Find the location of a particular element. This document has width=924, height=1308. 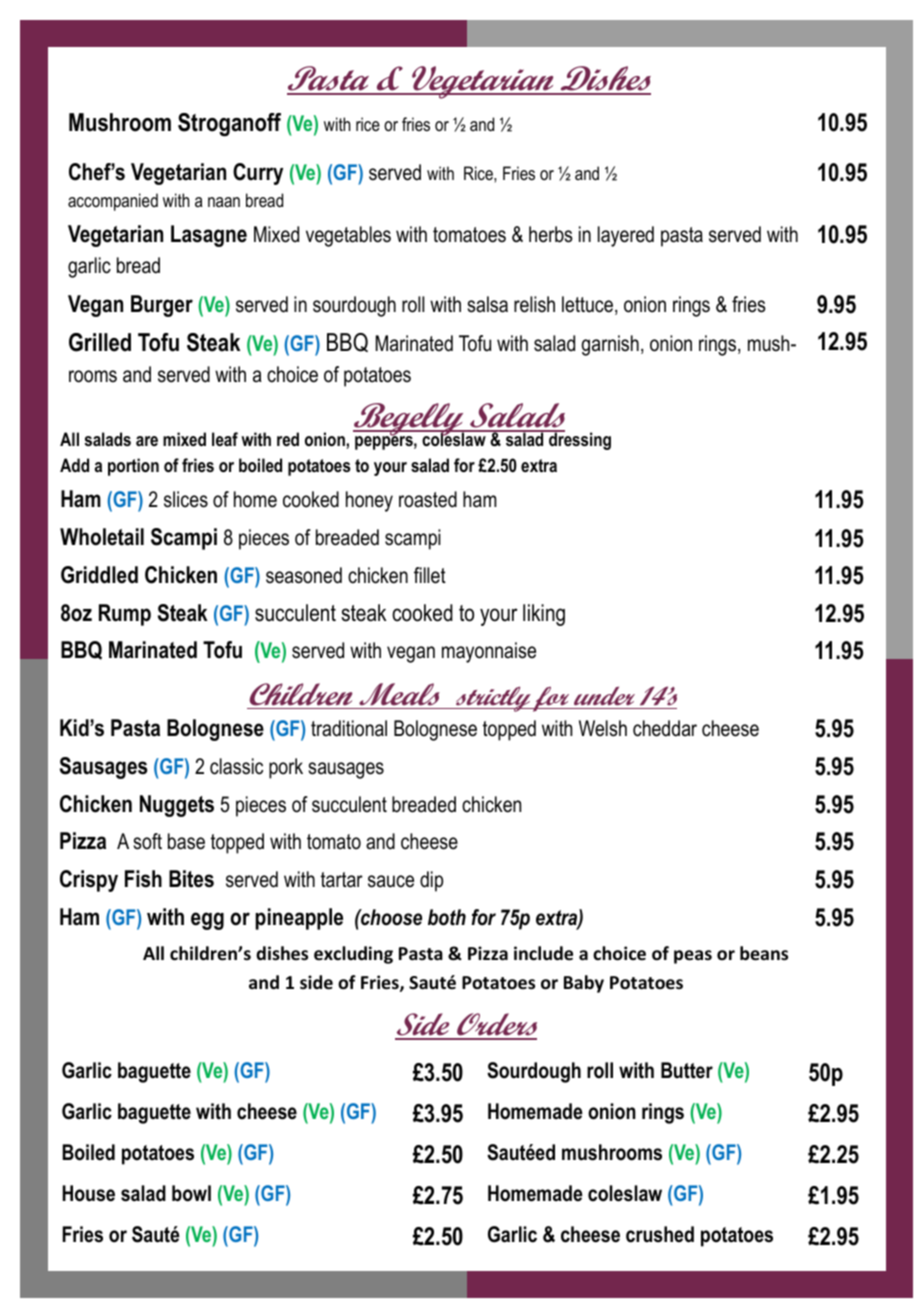

Baby is located at coordinates (584, 984).
